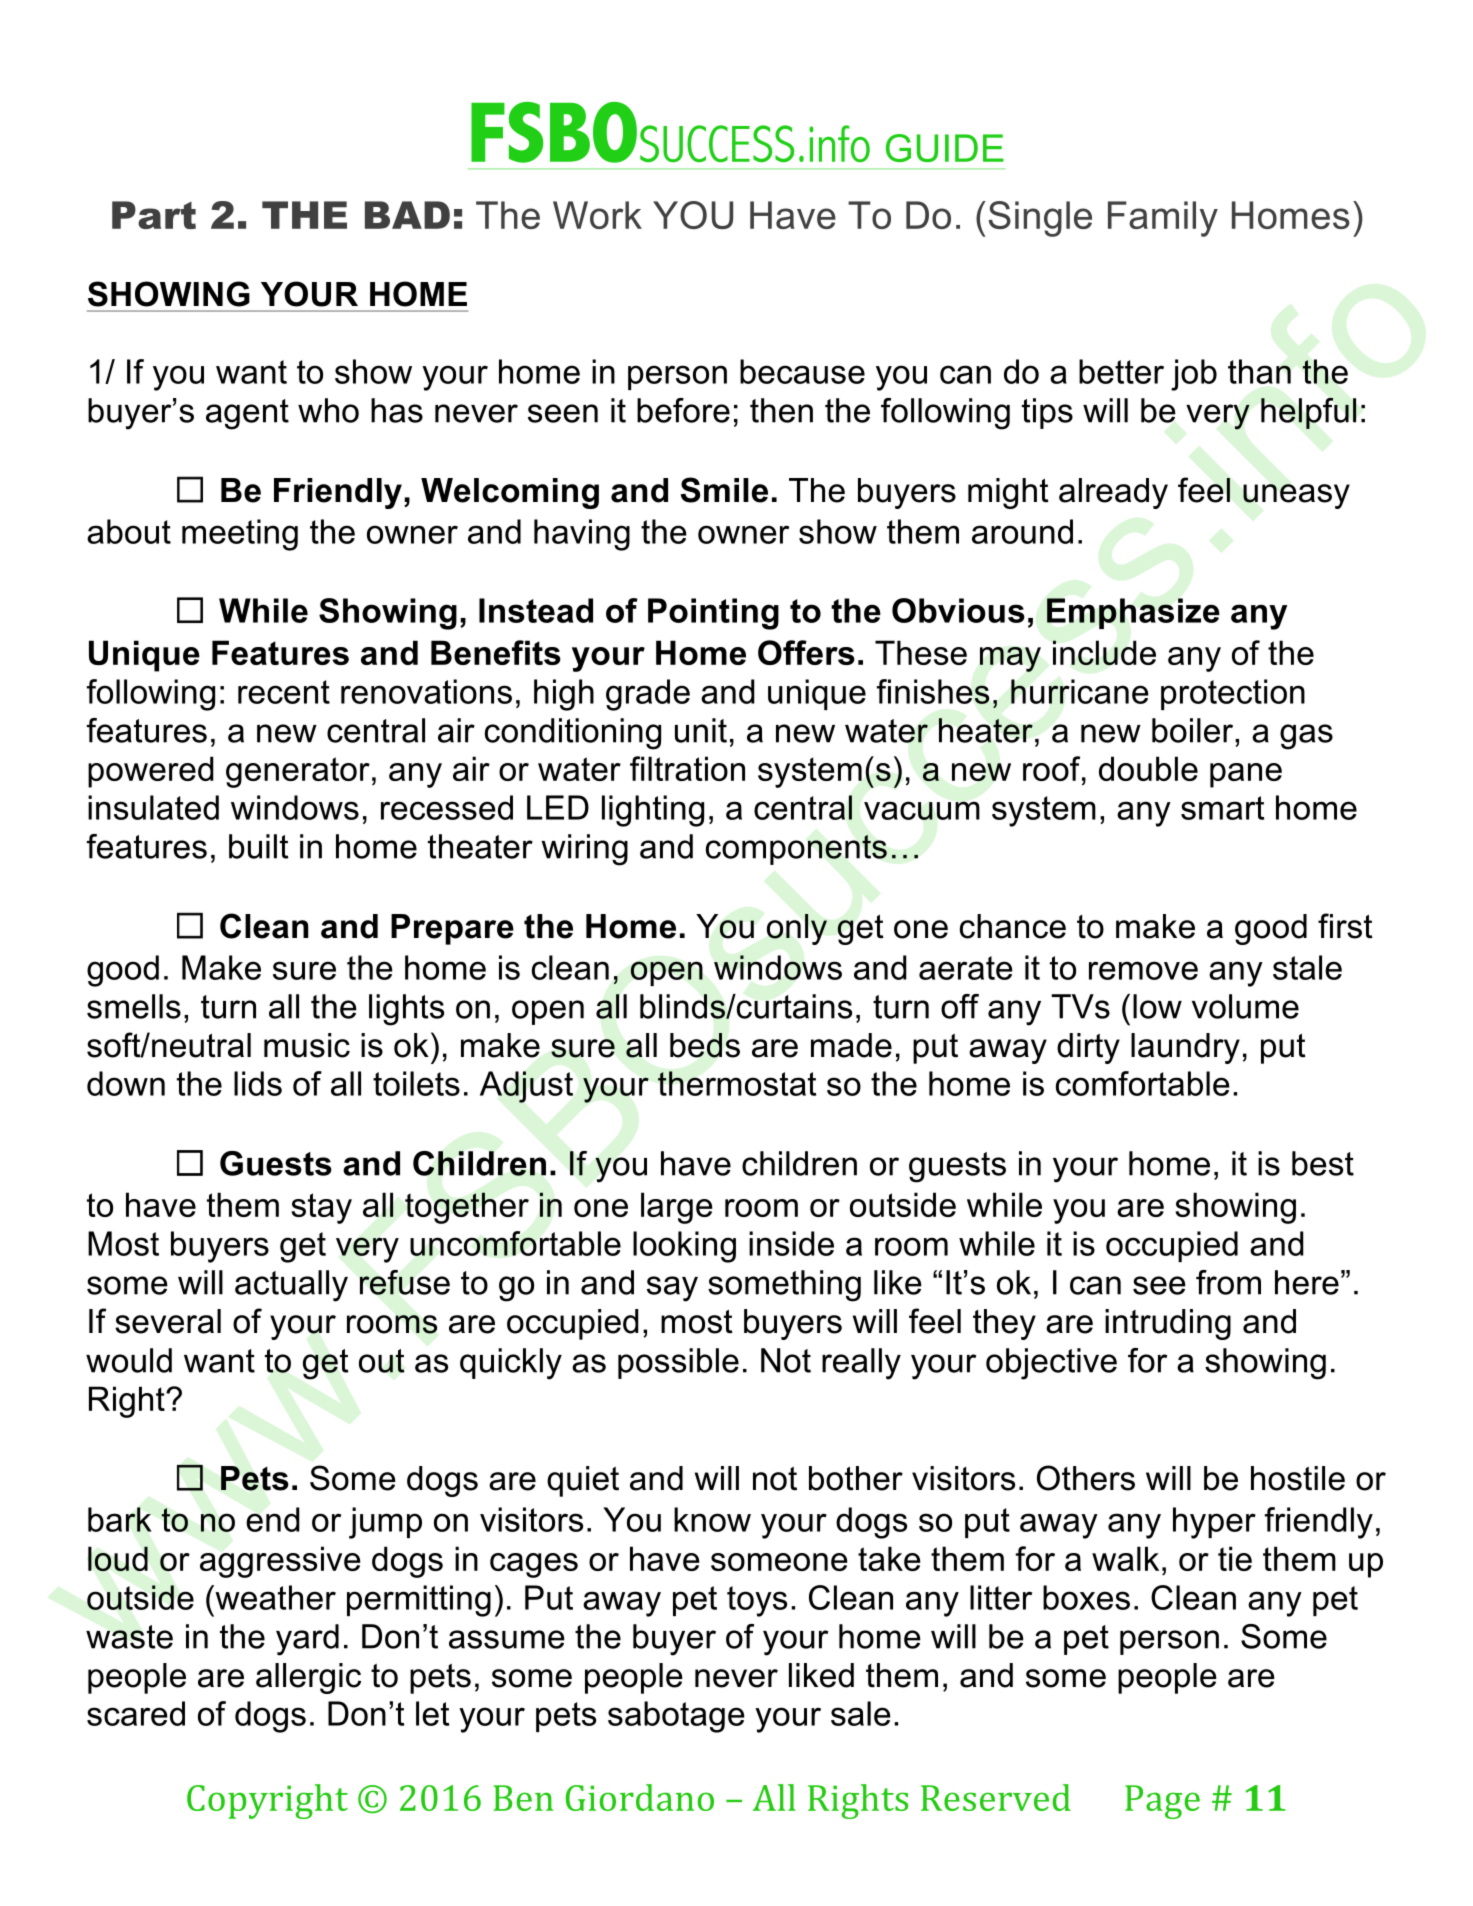 The height and width of the screenshot is (1906, 1473). Describe the element at coordinates (284, 692) in the screenshot. I see `recent` at that location.
